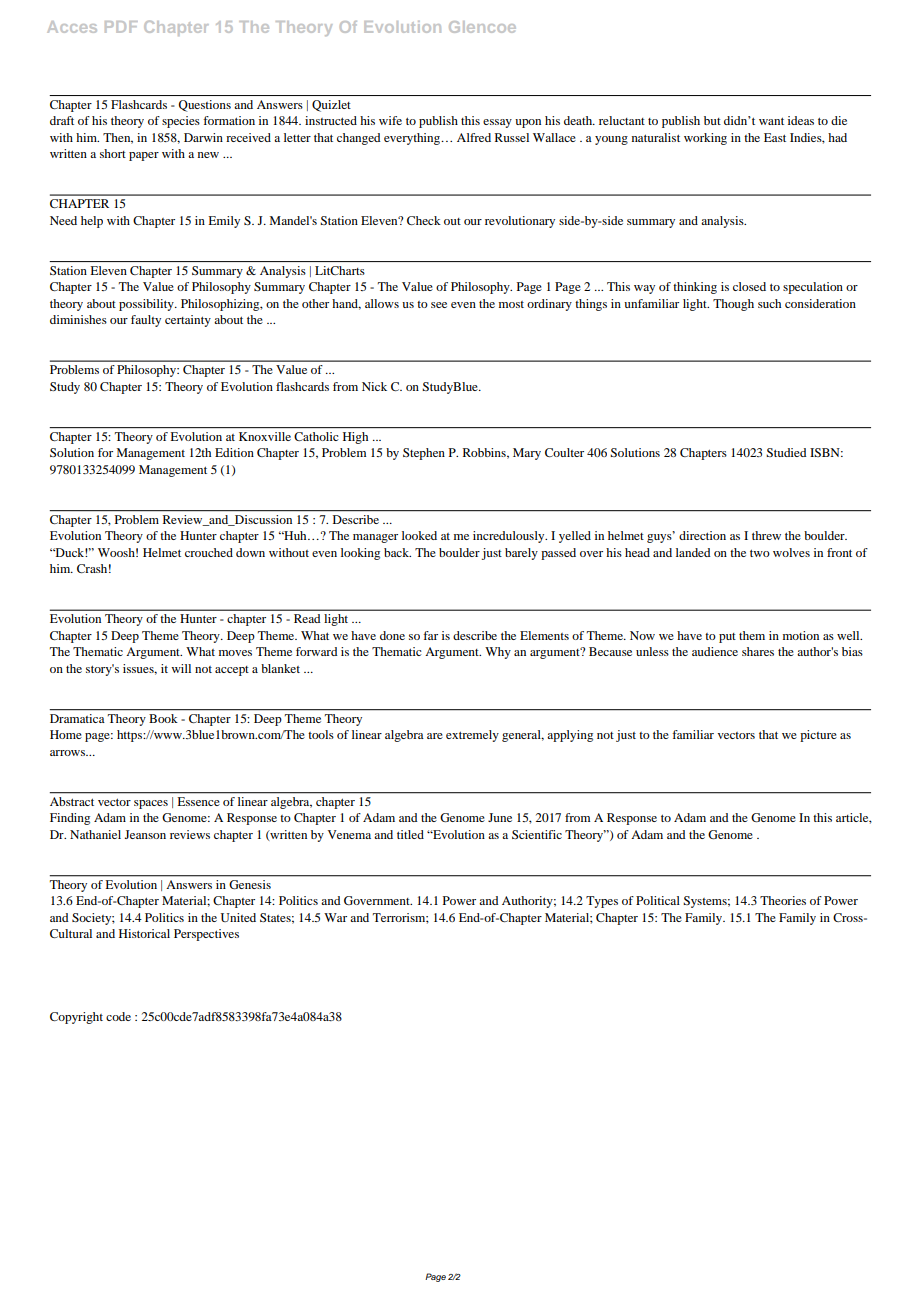 This screenshot has height=1308, width=924. Describe the element at coordinates (497, 123) in the screenshot. I see `essay` at that location.
